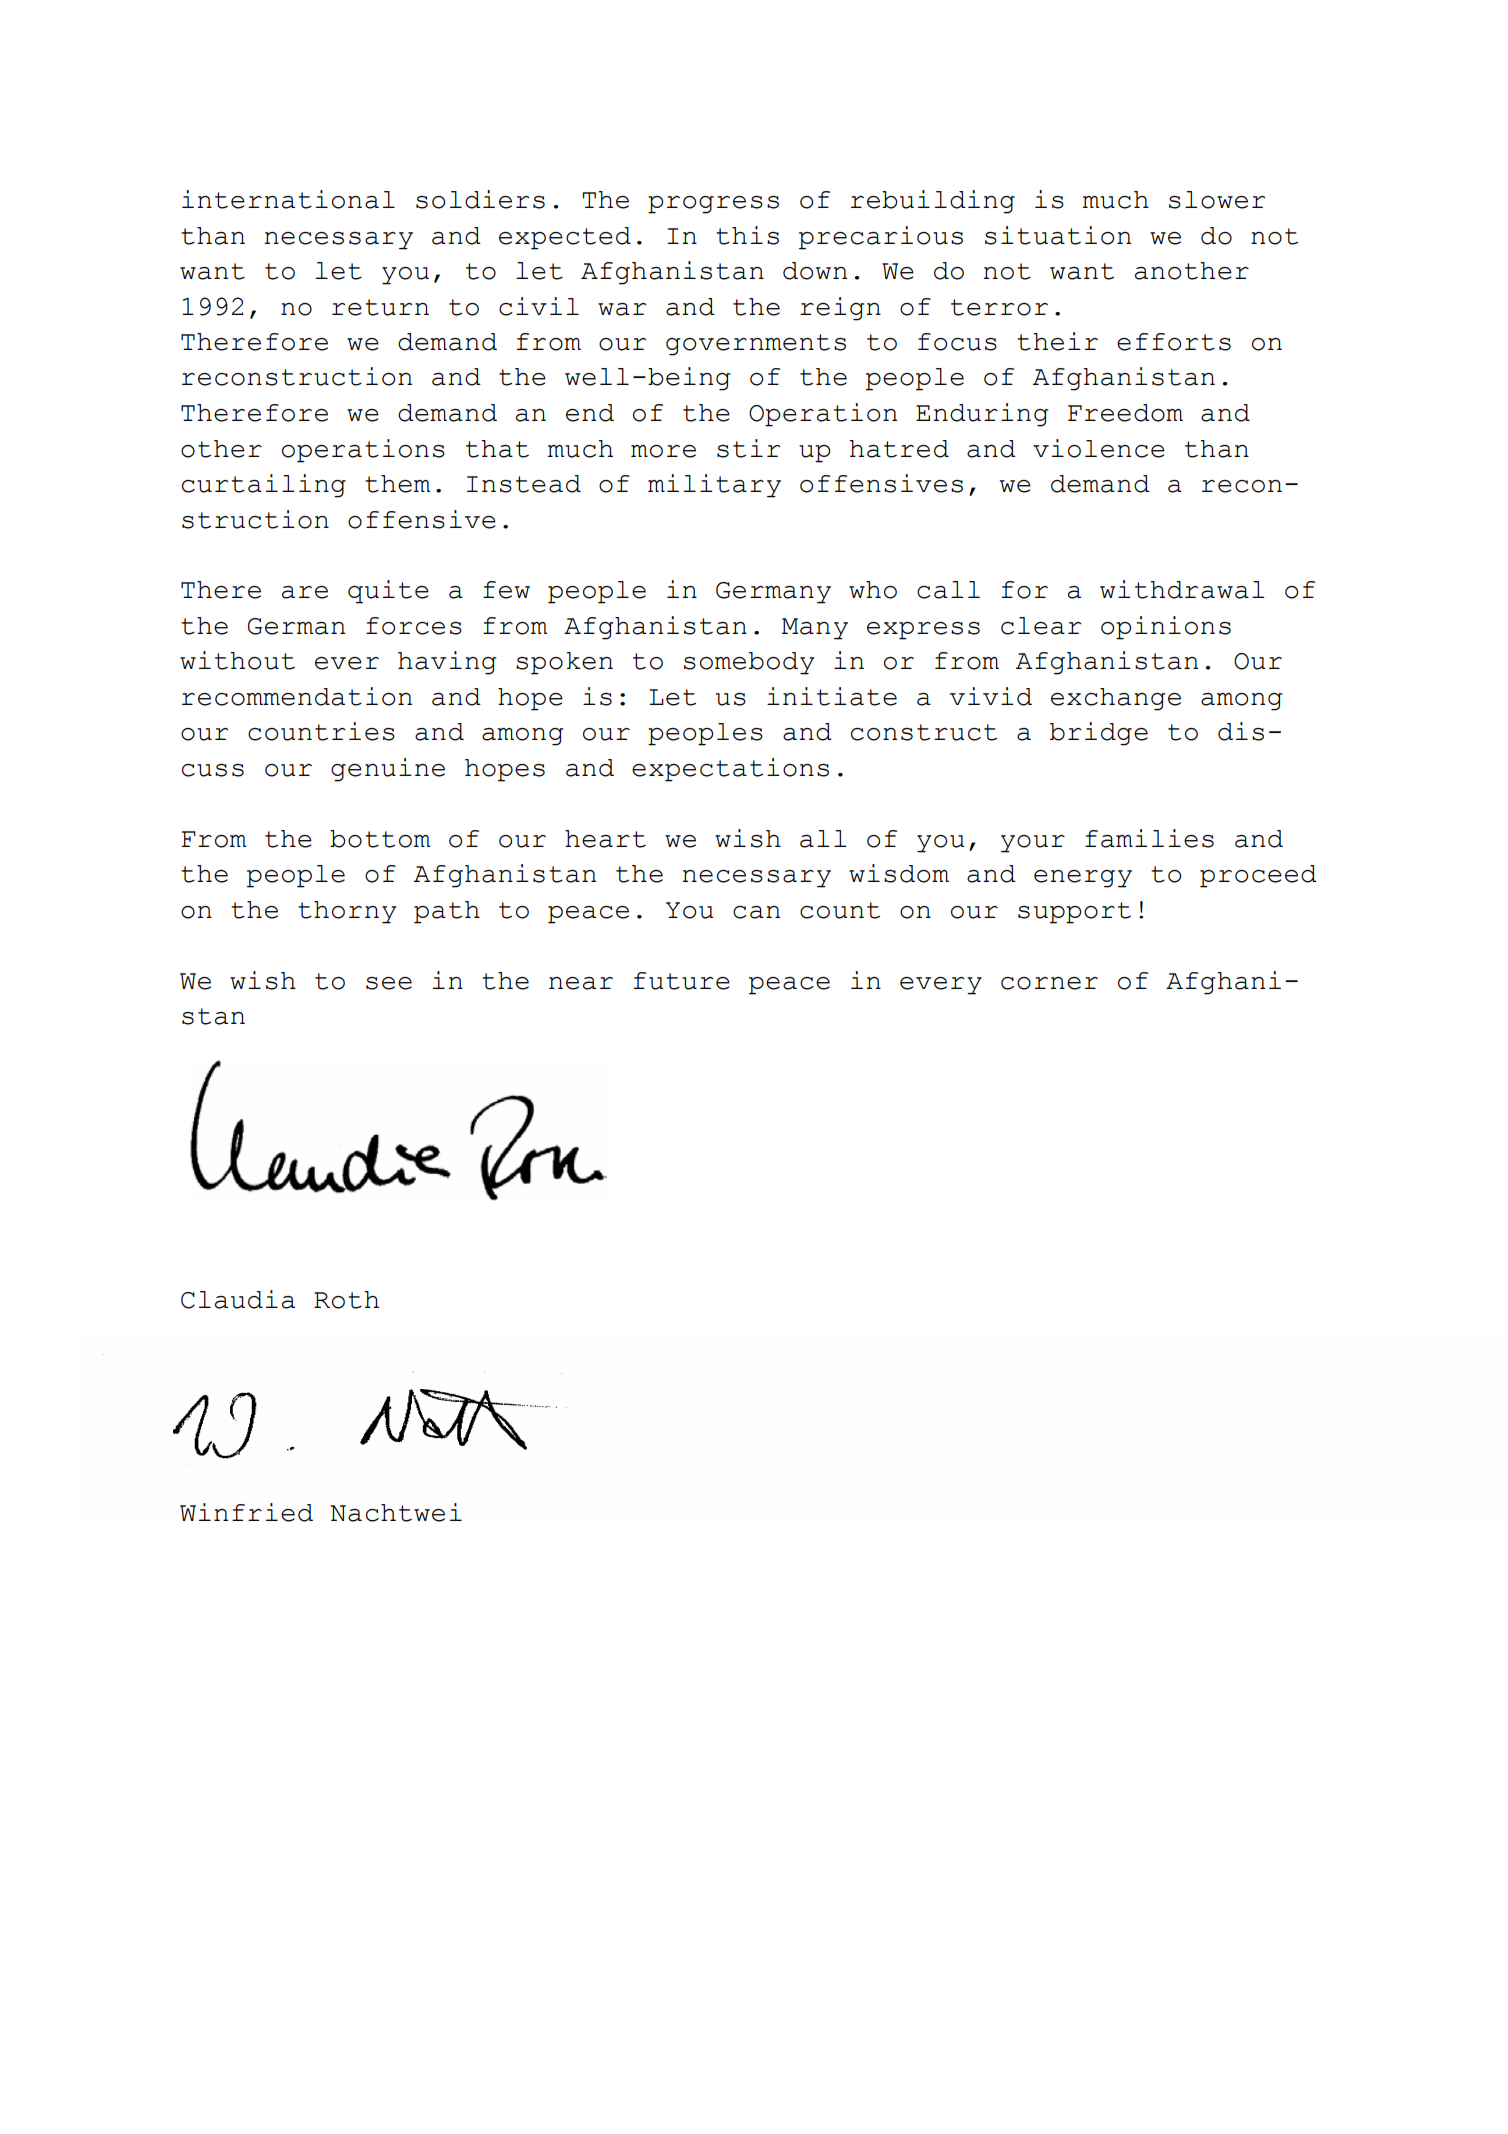 The height and width of the screenshot is (2134, 1508). What do you see at coordinates (1099, 734) in the screenshot?
I see `bridge` at bounding box center [1099, 734].
